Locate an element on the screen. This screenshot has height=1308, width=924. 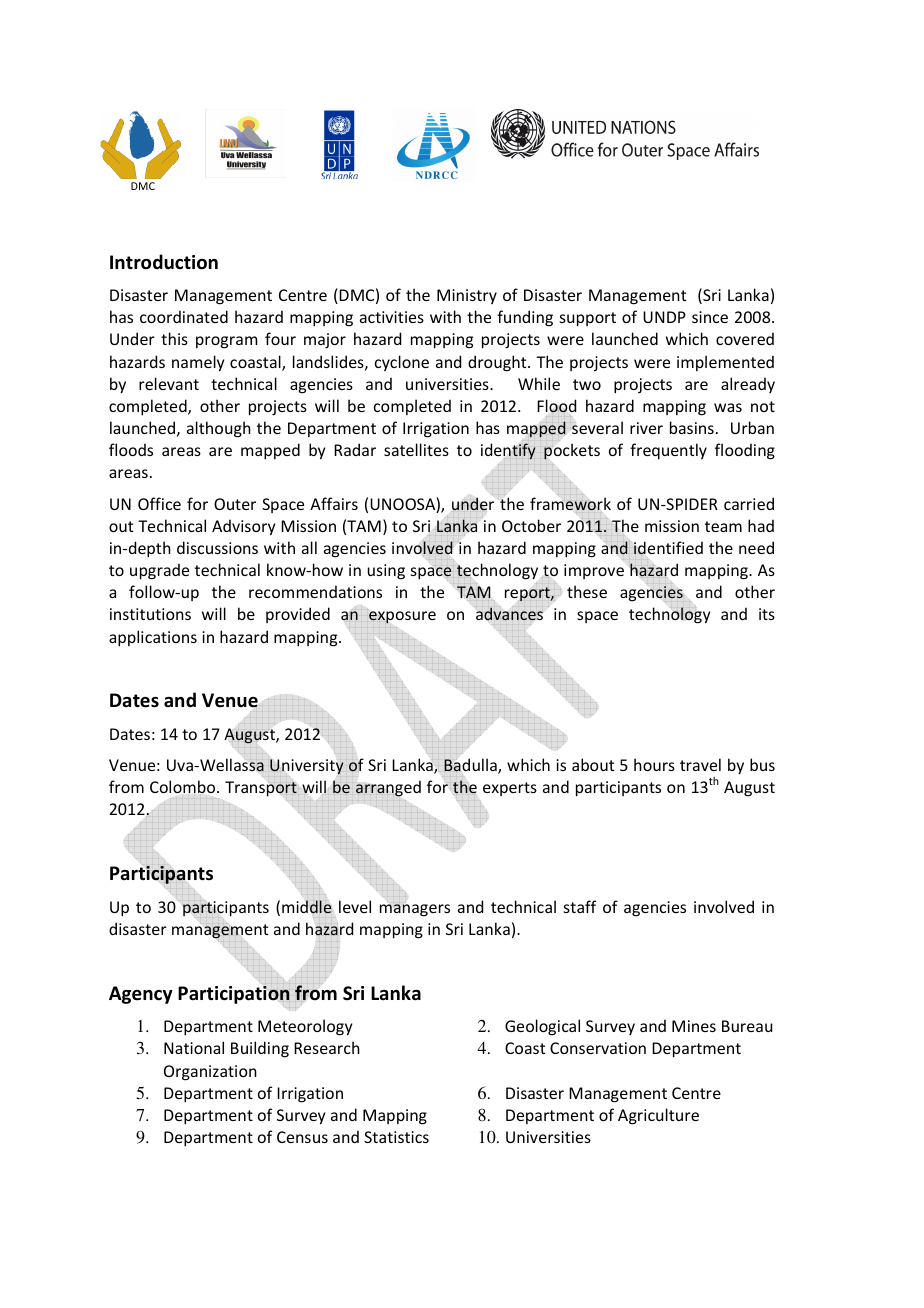
Ministry is located at coordinates (467, 296).
